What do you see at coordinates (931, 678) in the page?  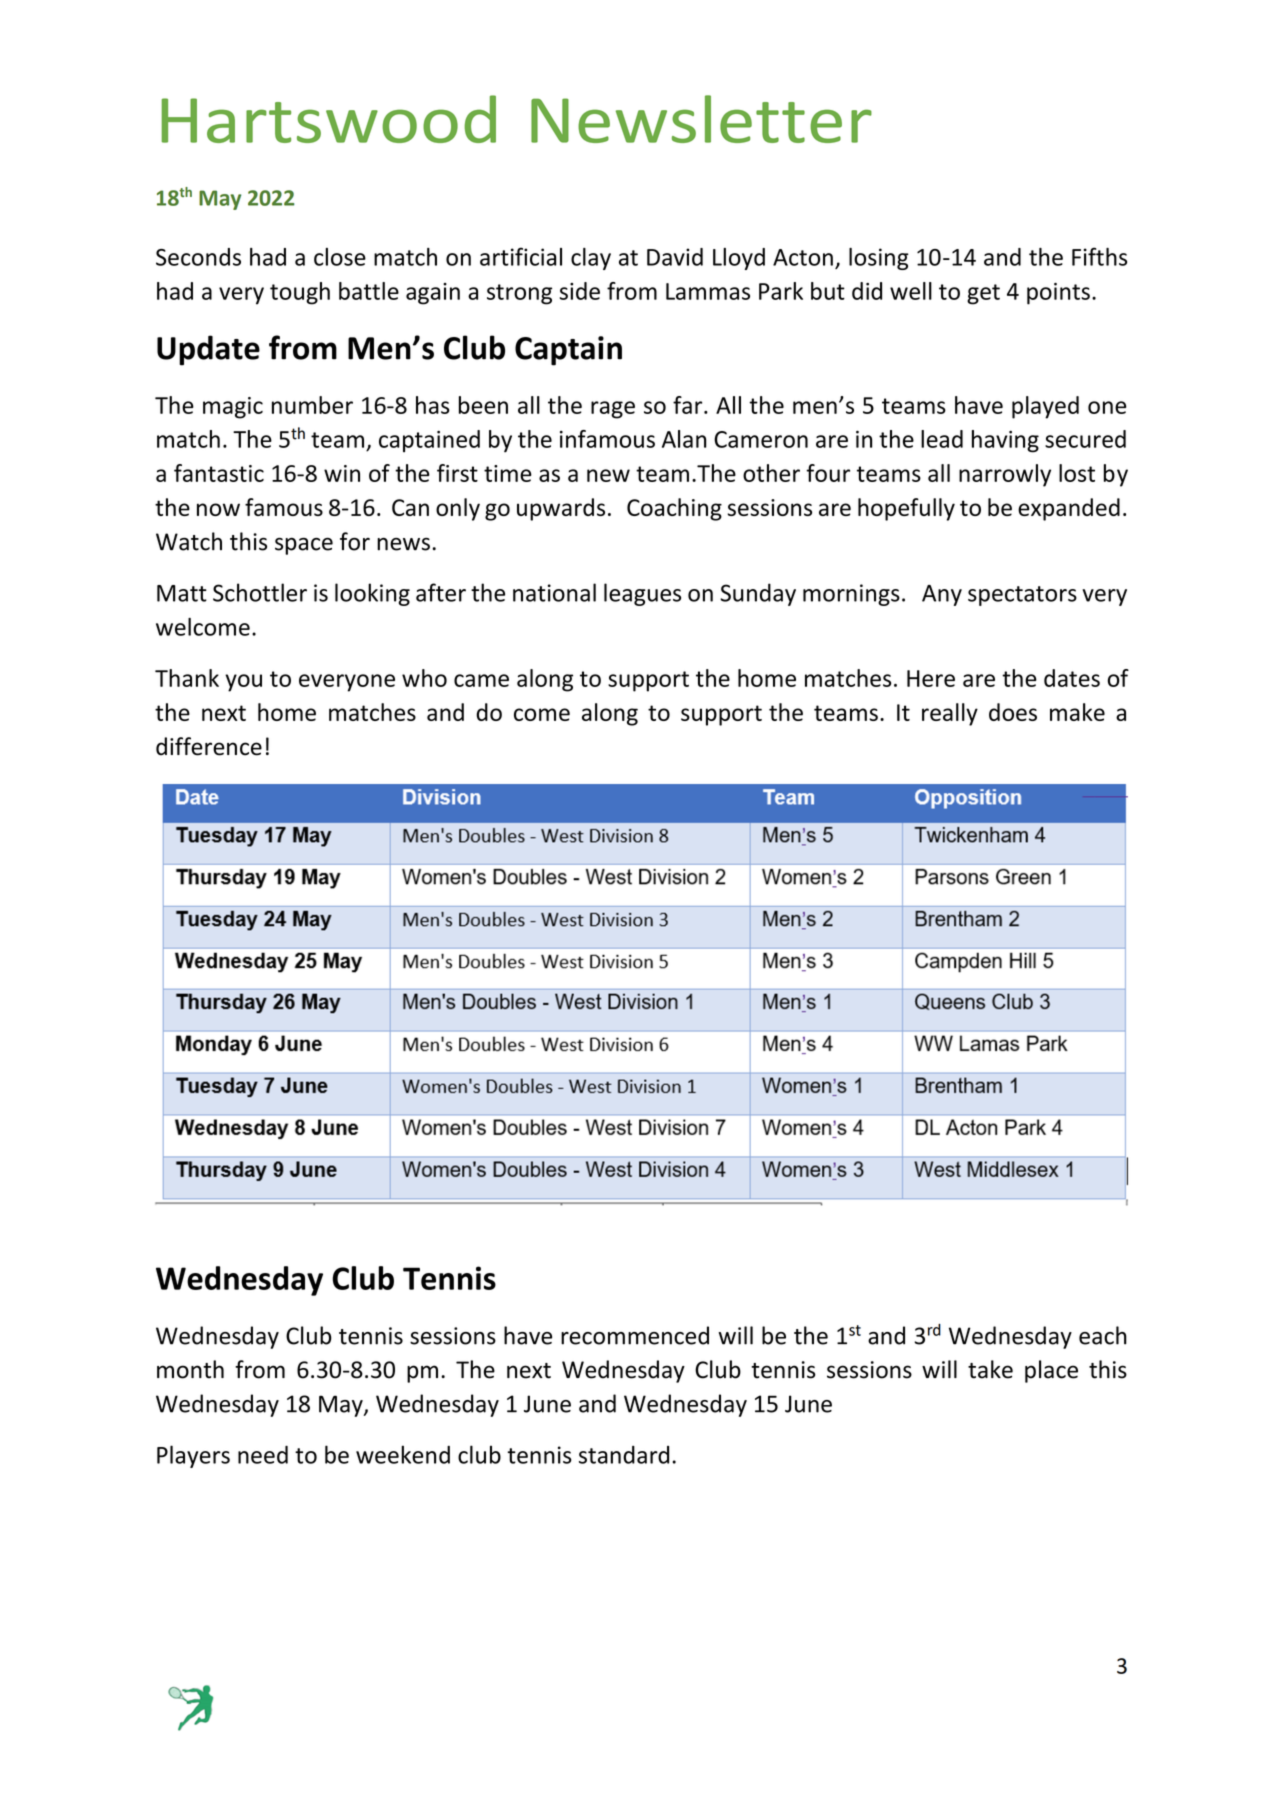 I see `Here` at bounding box center [931, 678].
